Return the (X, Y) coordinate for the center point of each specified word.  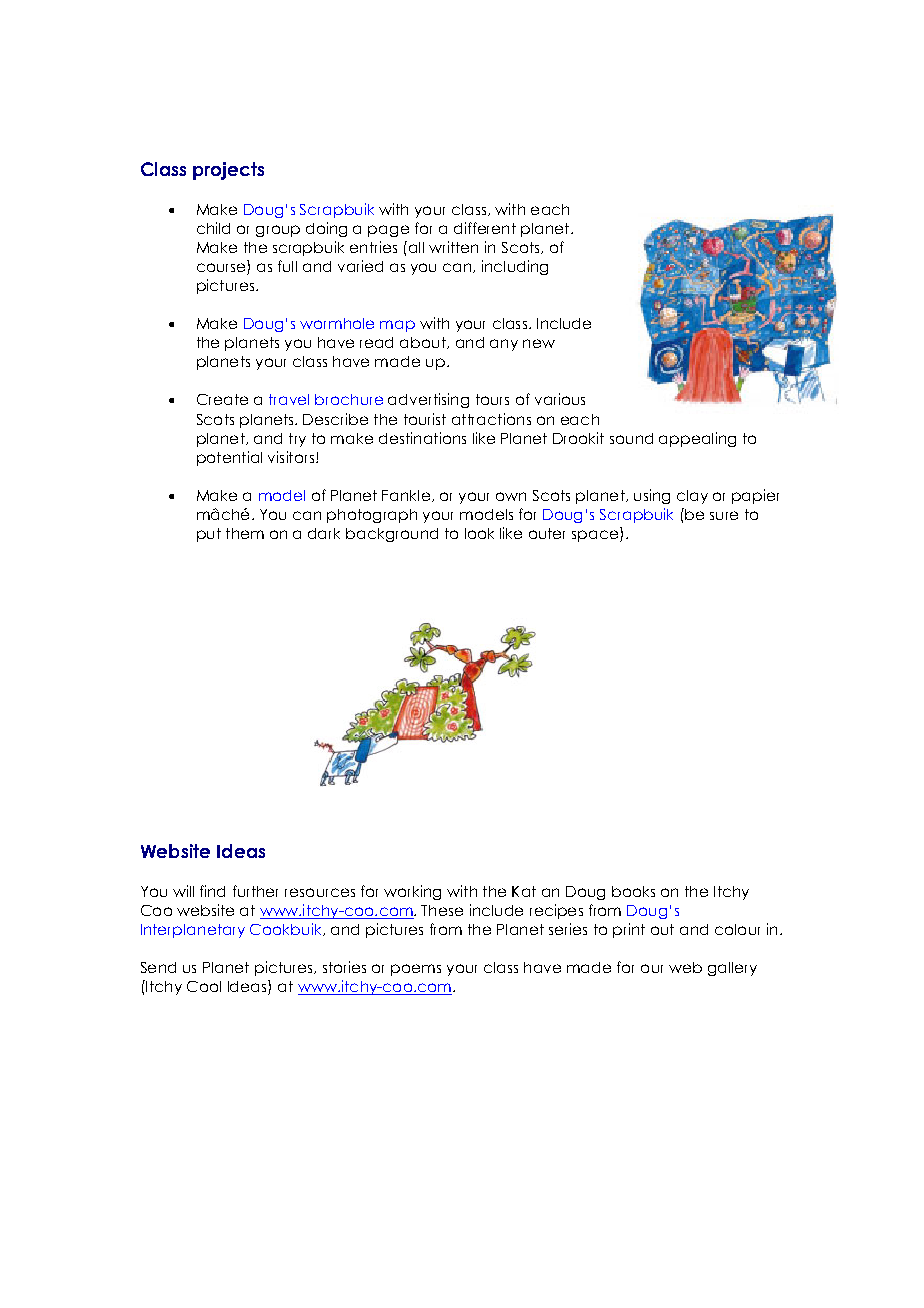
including (515, 267)
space (596, 536)
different (485, 228)
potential (229, 458)
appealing (697, 439)
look (479, 533)
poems (416, 970)
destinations (422, 438)
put (209, 535)
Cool (204, 986)
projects (228, 171)
